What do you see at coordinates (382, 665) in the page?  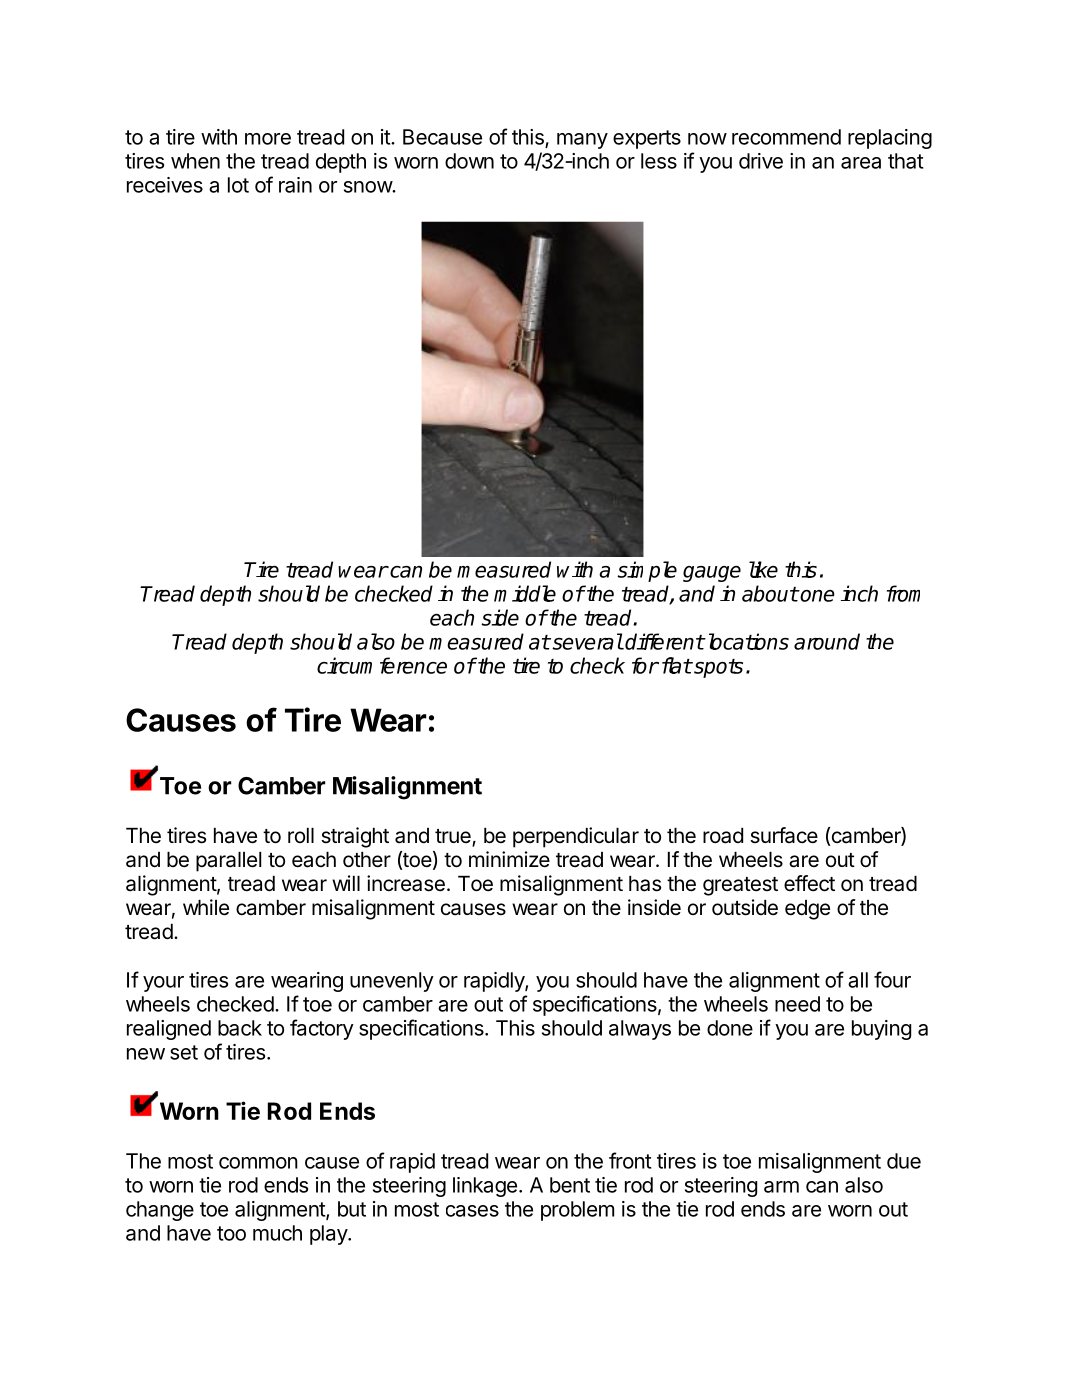 I see `circumference` at bounding box center [382, 665].
